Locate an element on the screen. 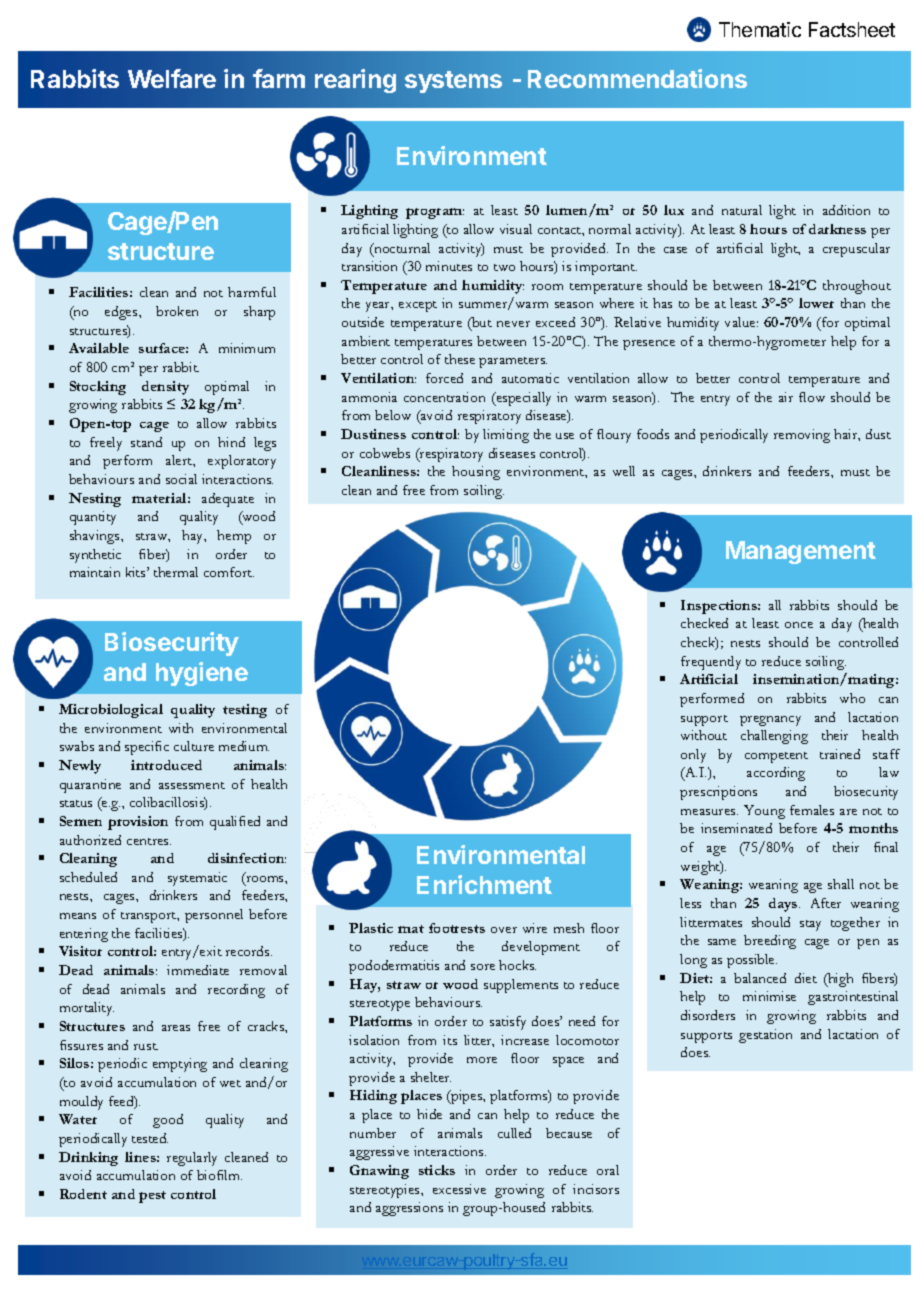 The width and height of the screenshot is (924, 1308). regularly is located at coordinates (192, 1159).
